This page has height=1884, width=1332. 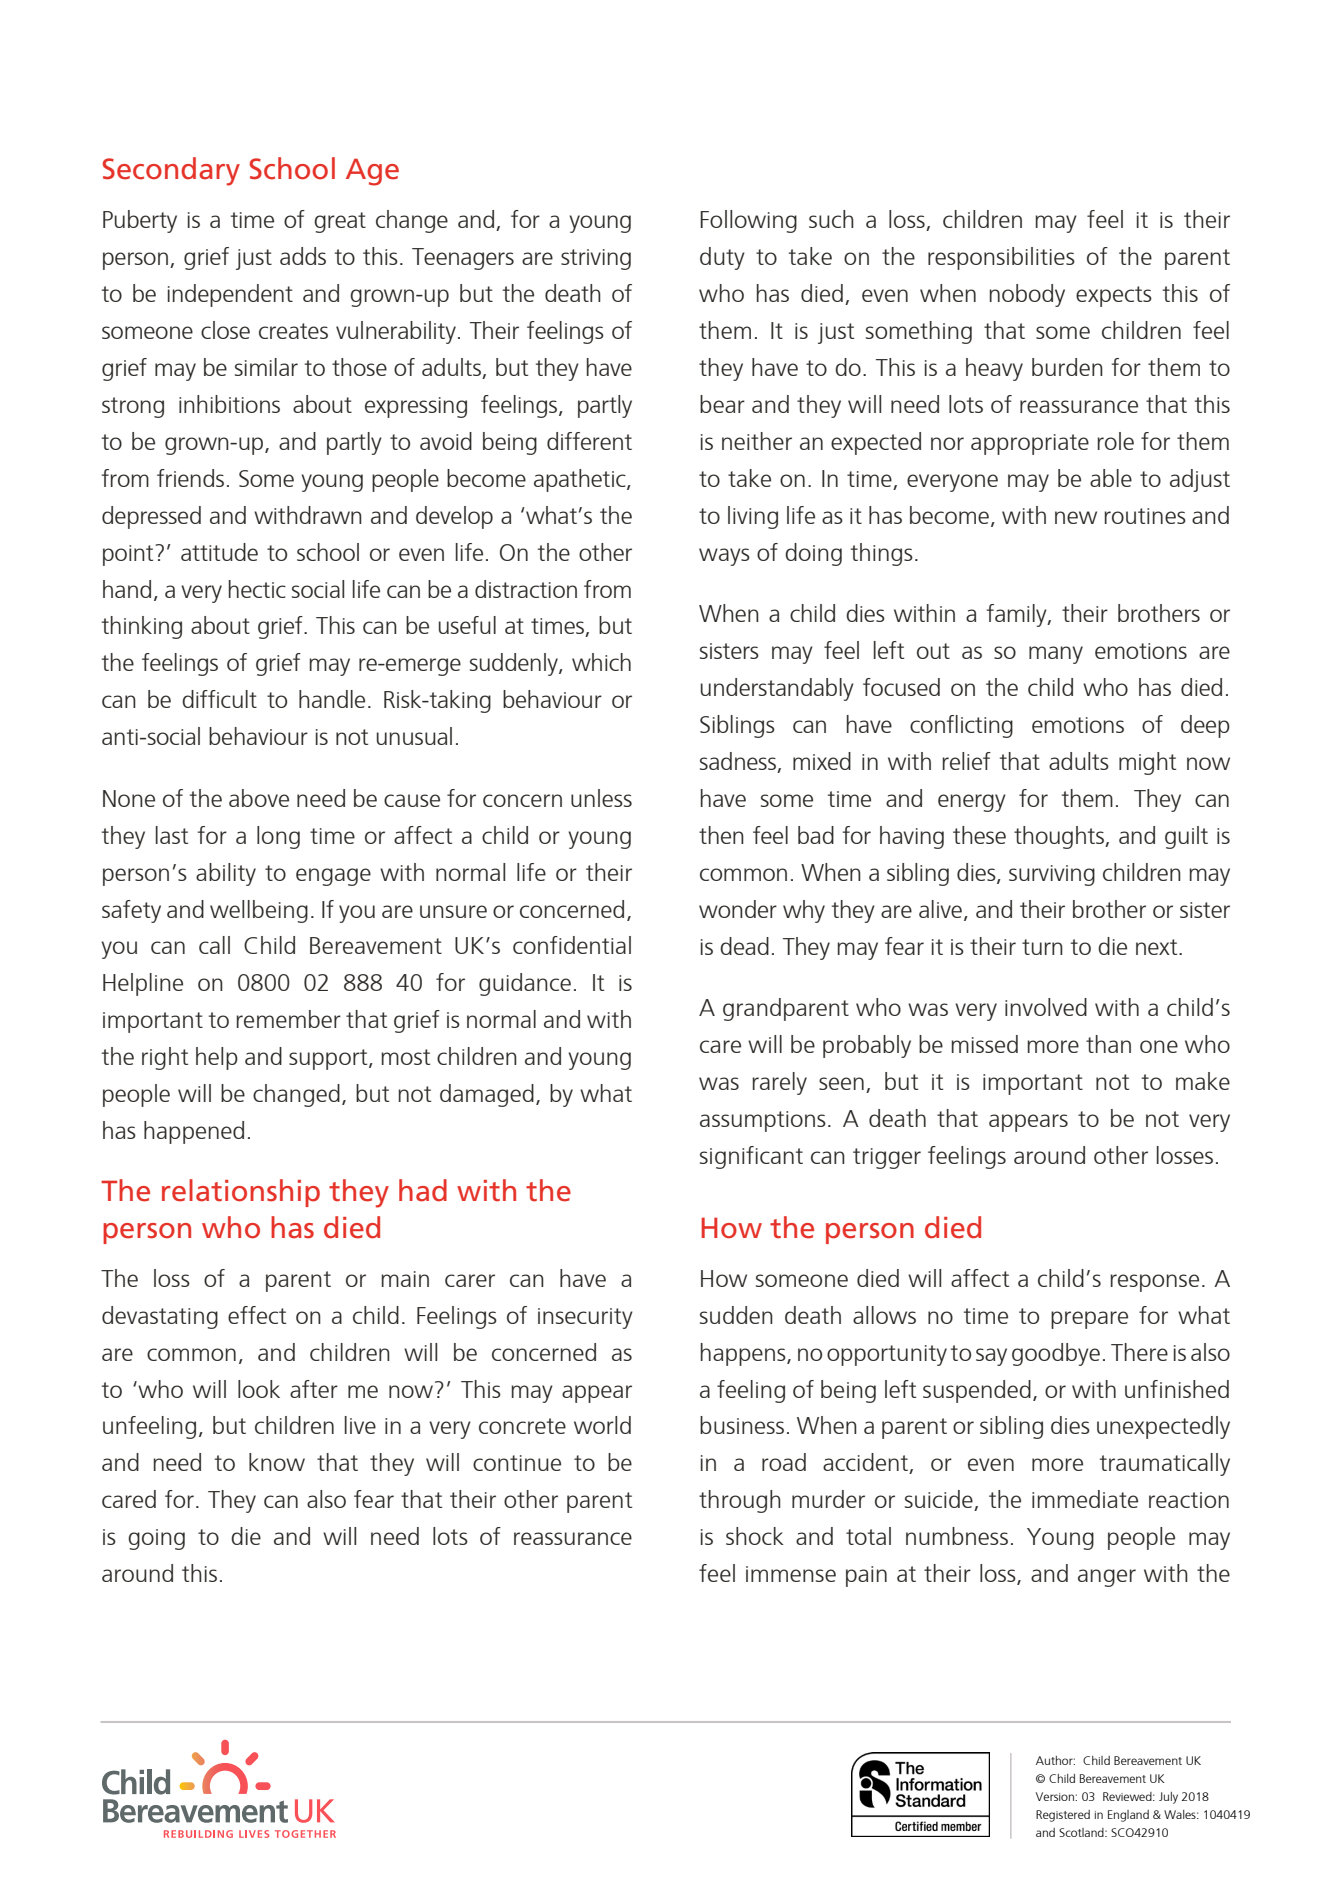 What do you see at coordinates (219, 699) in the page?
I see `difficult` at bounding box center [219, 699].
